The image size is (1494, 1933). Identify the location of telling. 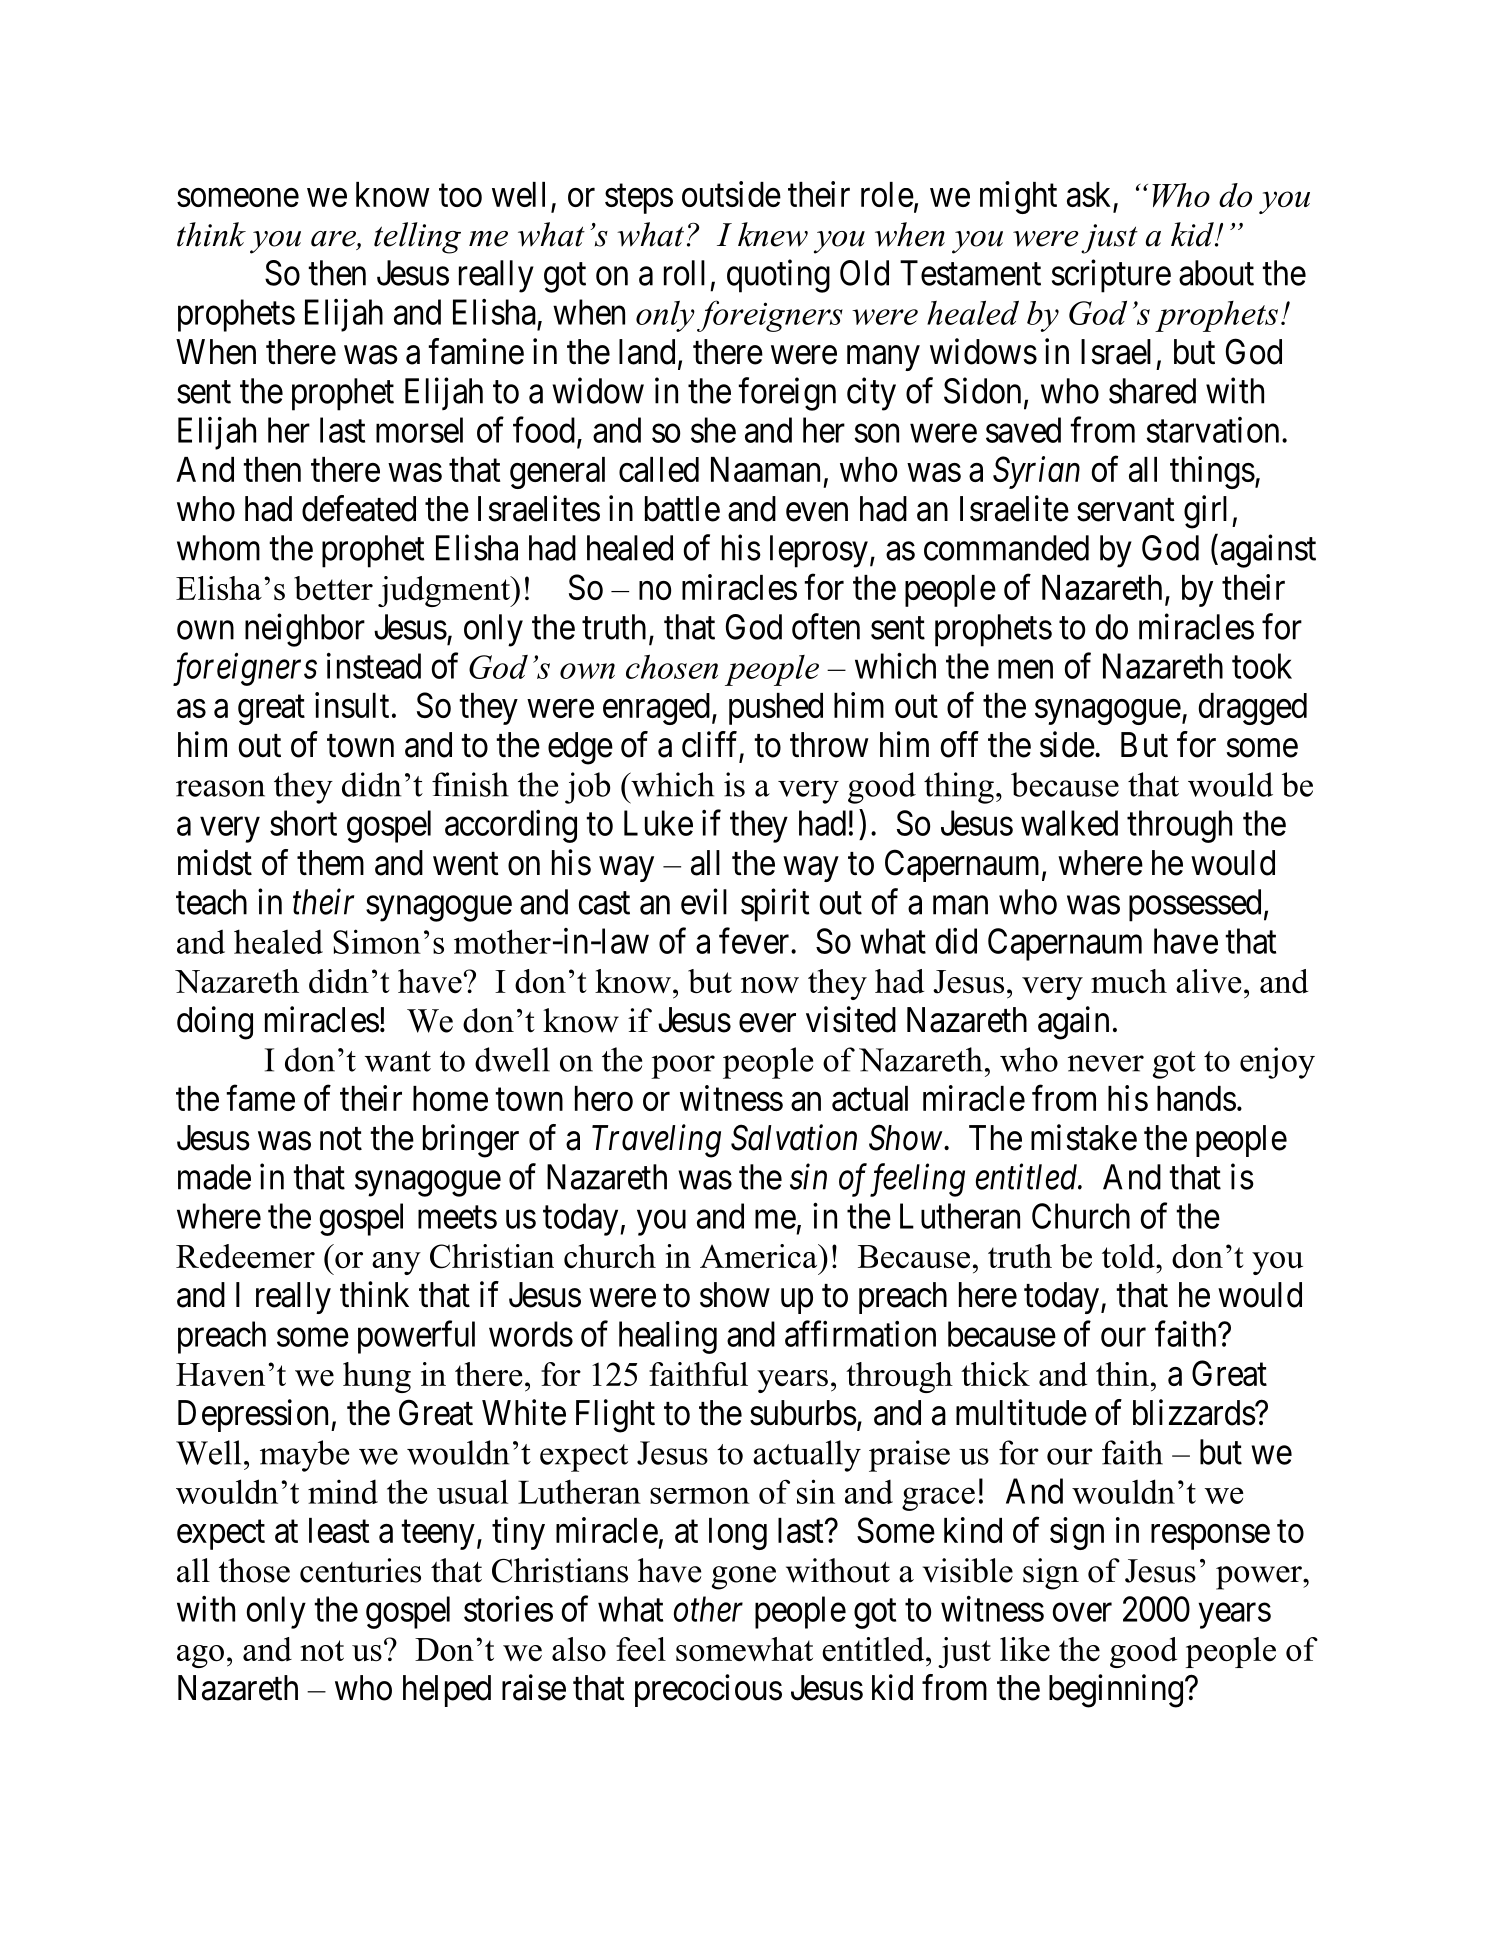
(417, 238).
